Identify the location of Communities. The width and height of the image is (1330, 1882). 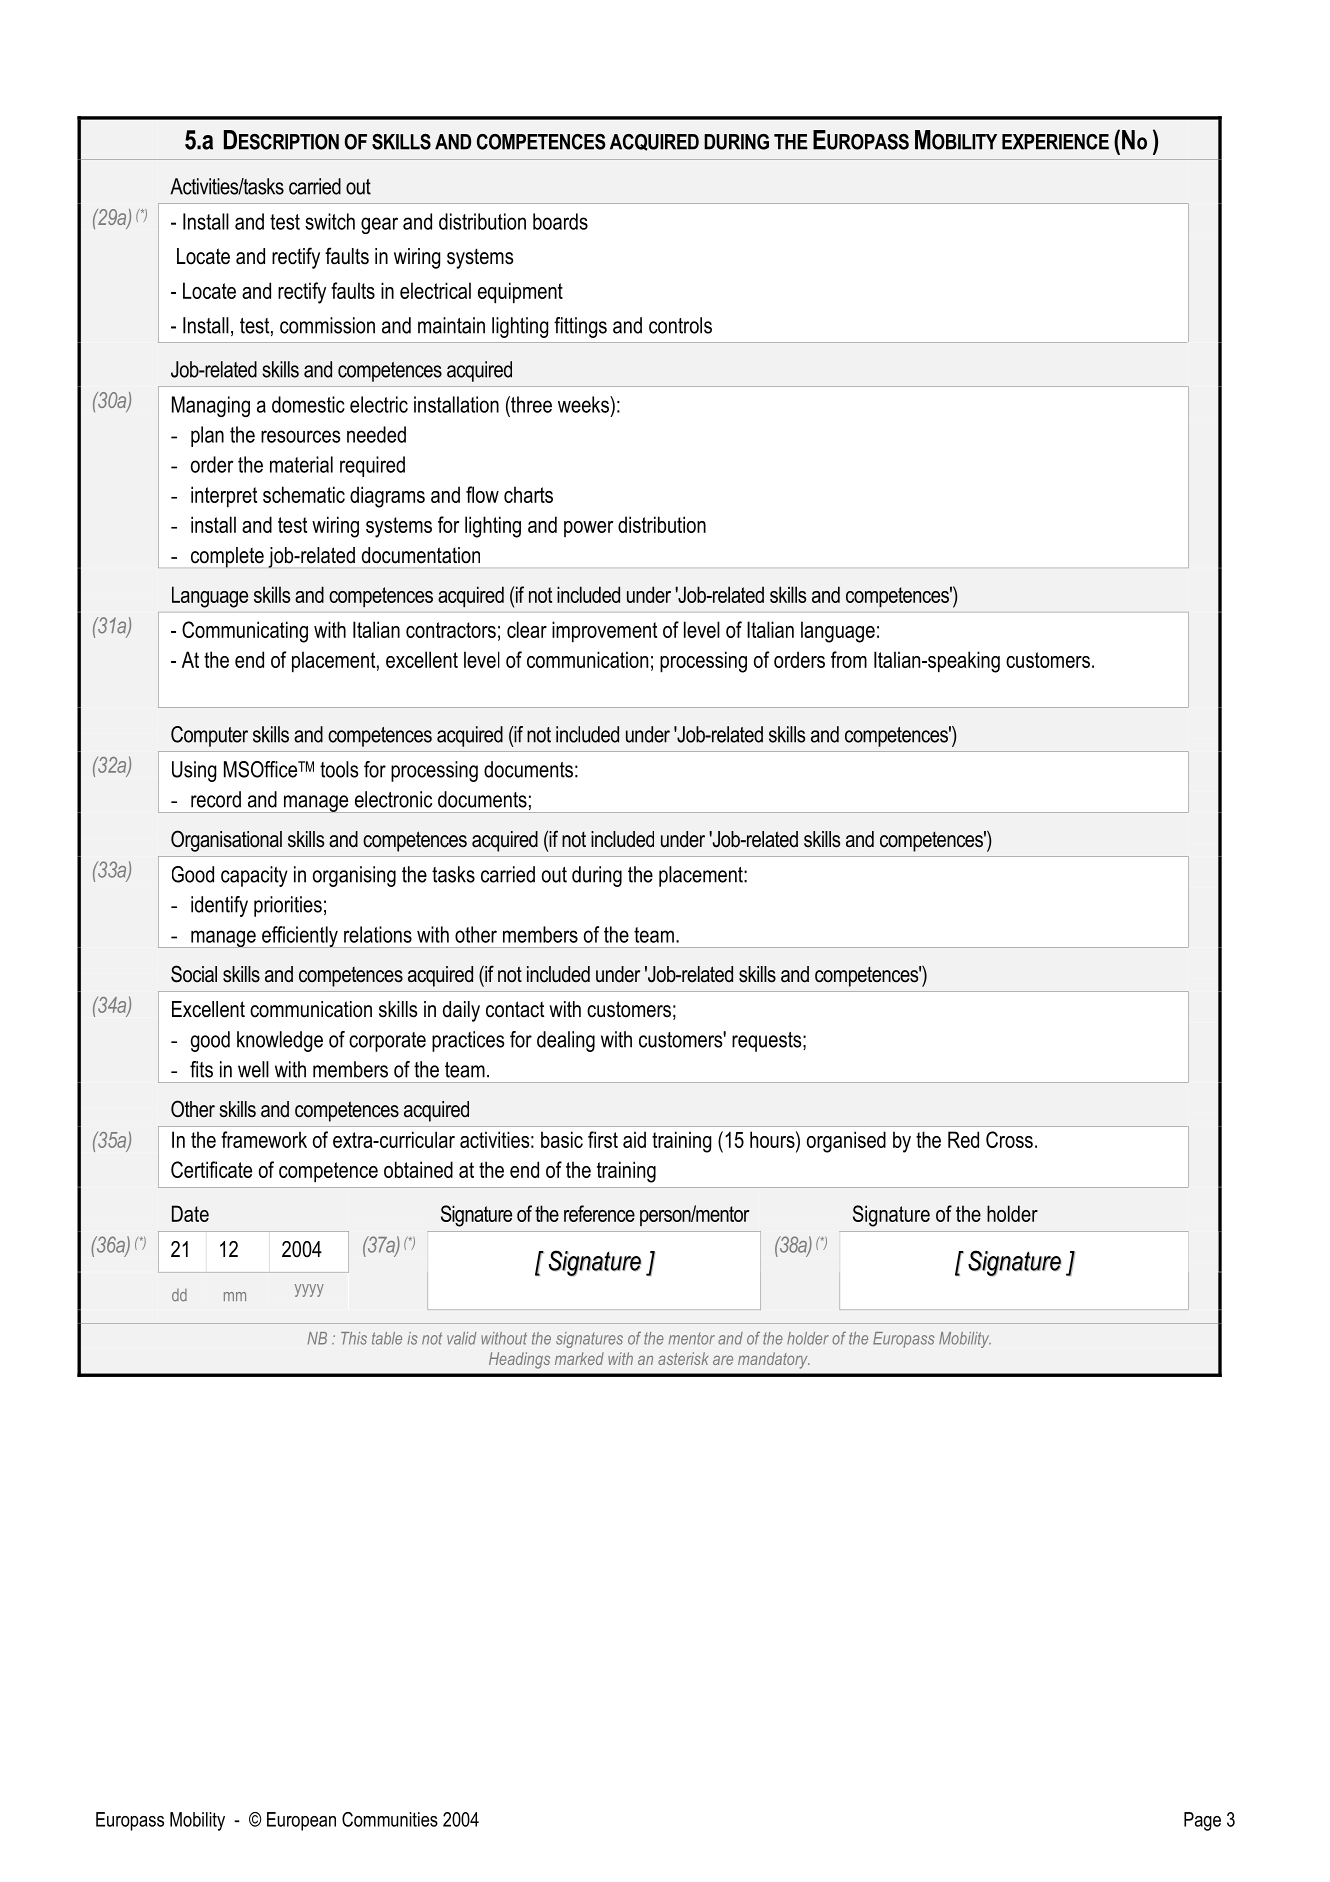
(390, 1819).
